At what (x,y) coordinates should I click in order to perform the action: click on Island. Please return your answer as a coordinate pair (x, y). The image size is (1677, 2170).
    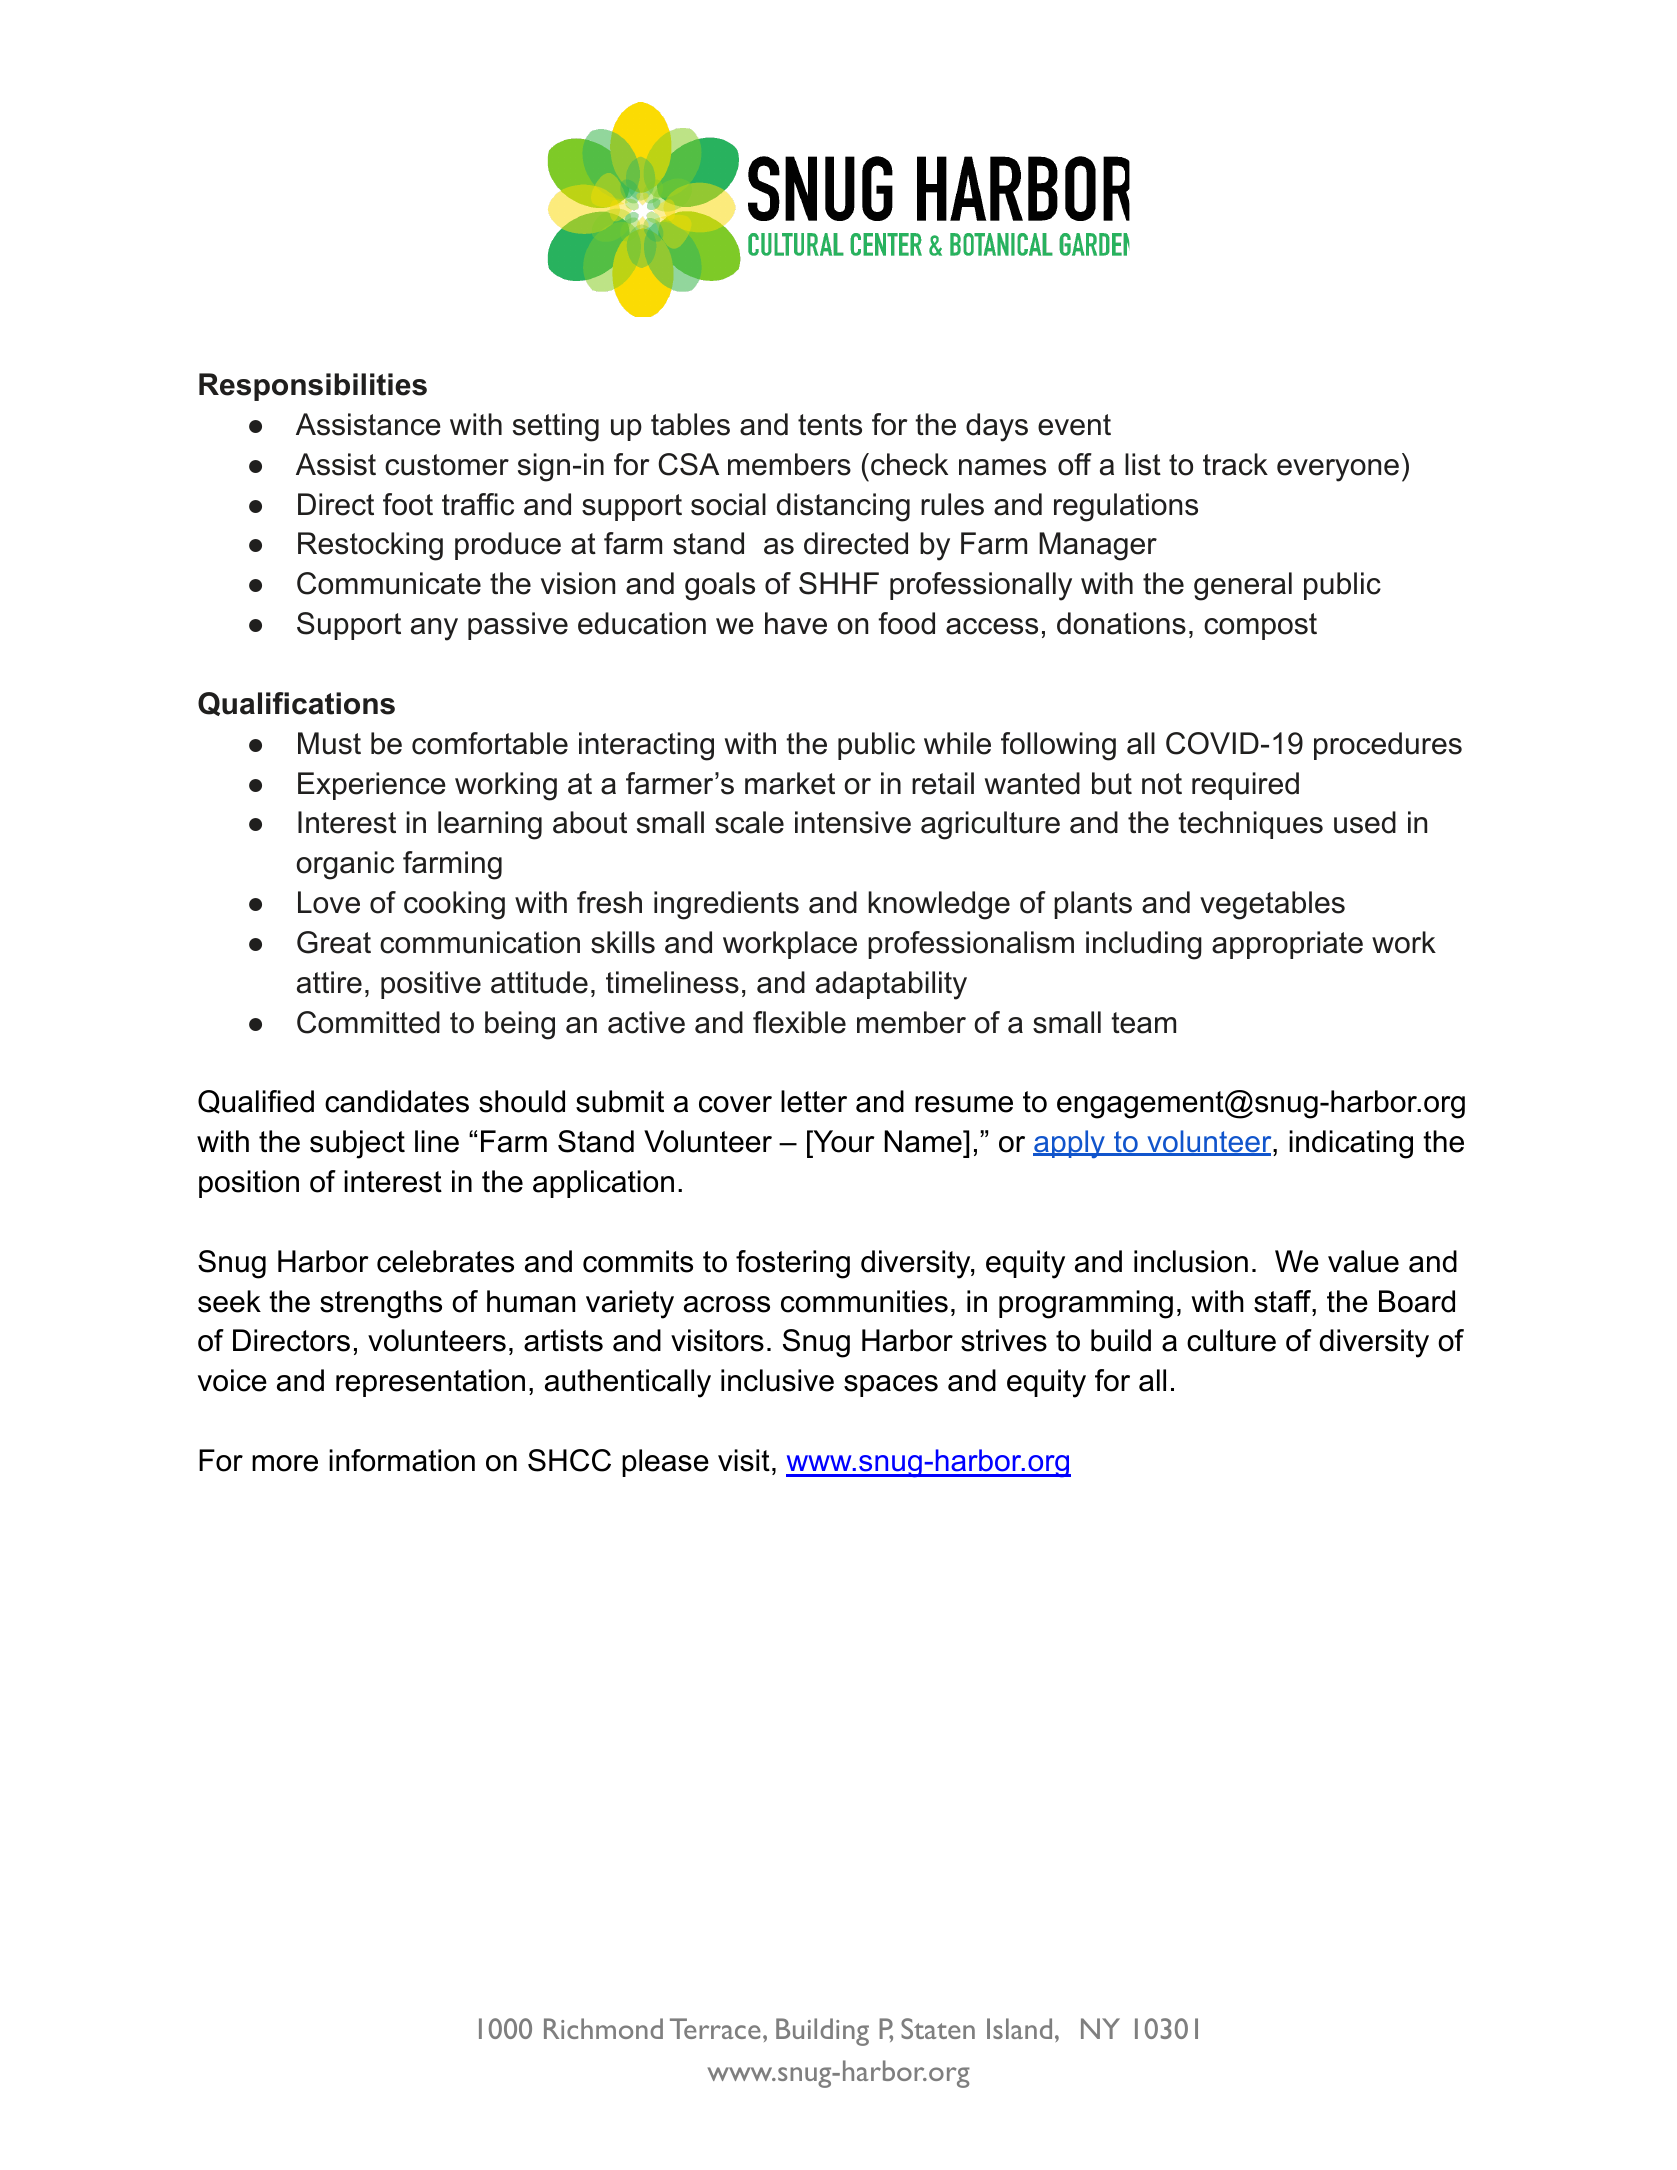
    Looking at the image, I should click on (1019, 2028).
